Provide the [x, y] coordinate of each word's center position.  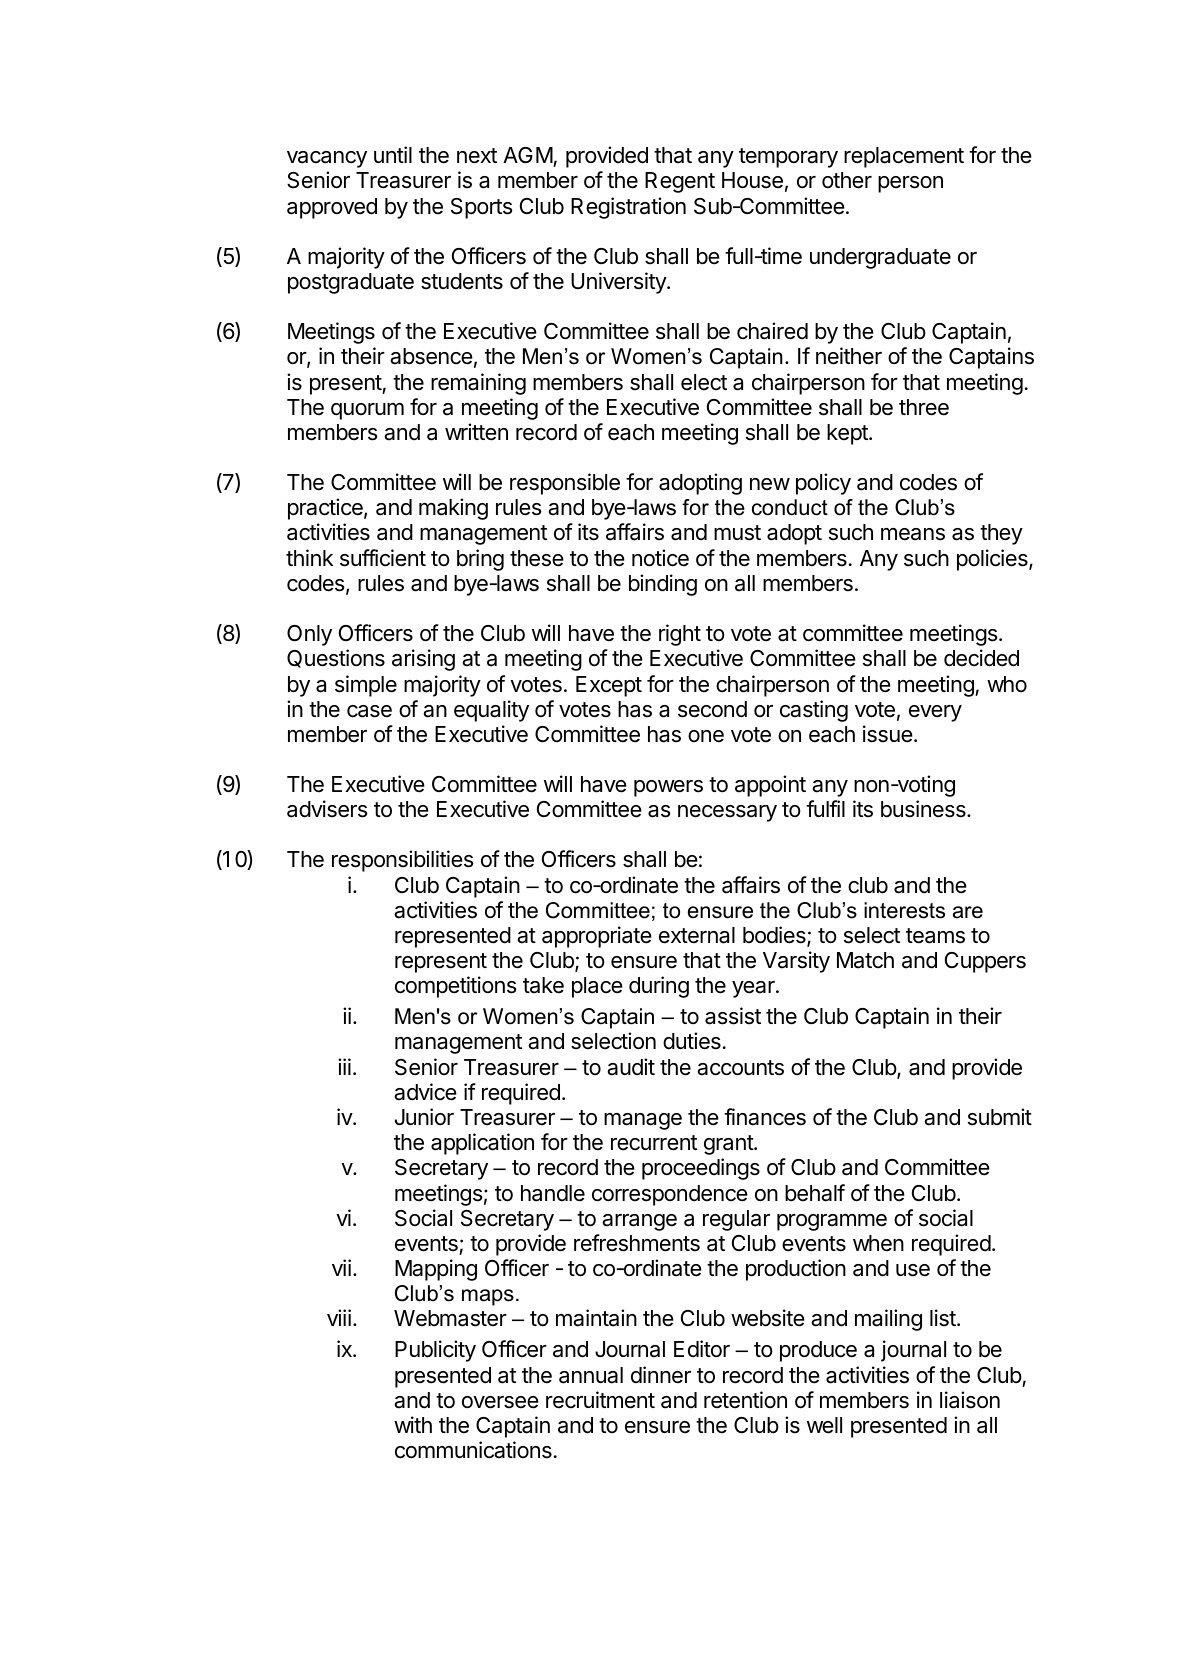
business [924, 809]
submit [1000, 1117]
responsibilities [403, 861]
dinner [661, 1375]
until [393, 154]
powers [668, 788]
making [453, 509]
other [847, 180]
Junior [424, 1117]
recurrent [654, 1143]
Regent [680, 182]
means [913, 534]
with [413, 1424]
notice [660, 558]
